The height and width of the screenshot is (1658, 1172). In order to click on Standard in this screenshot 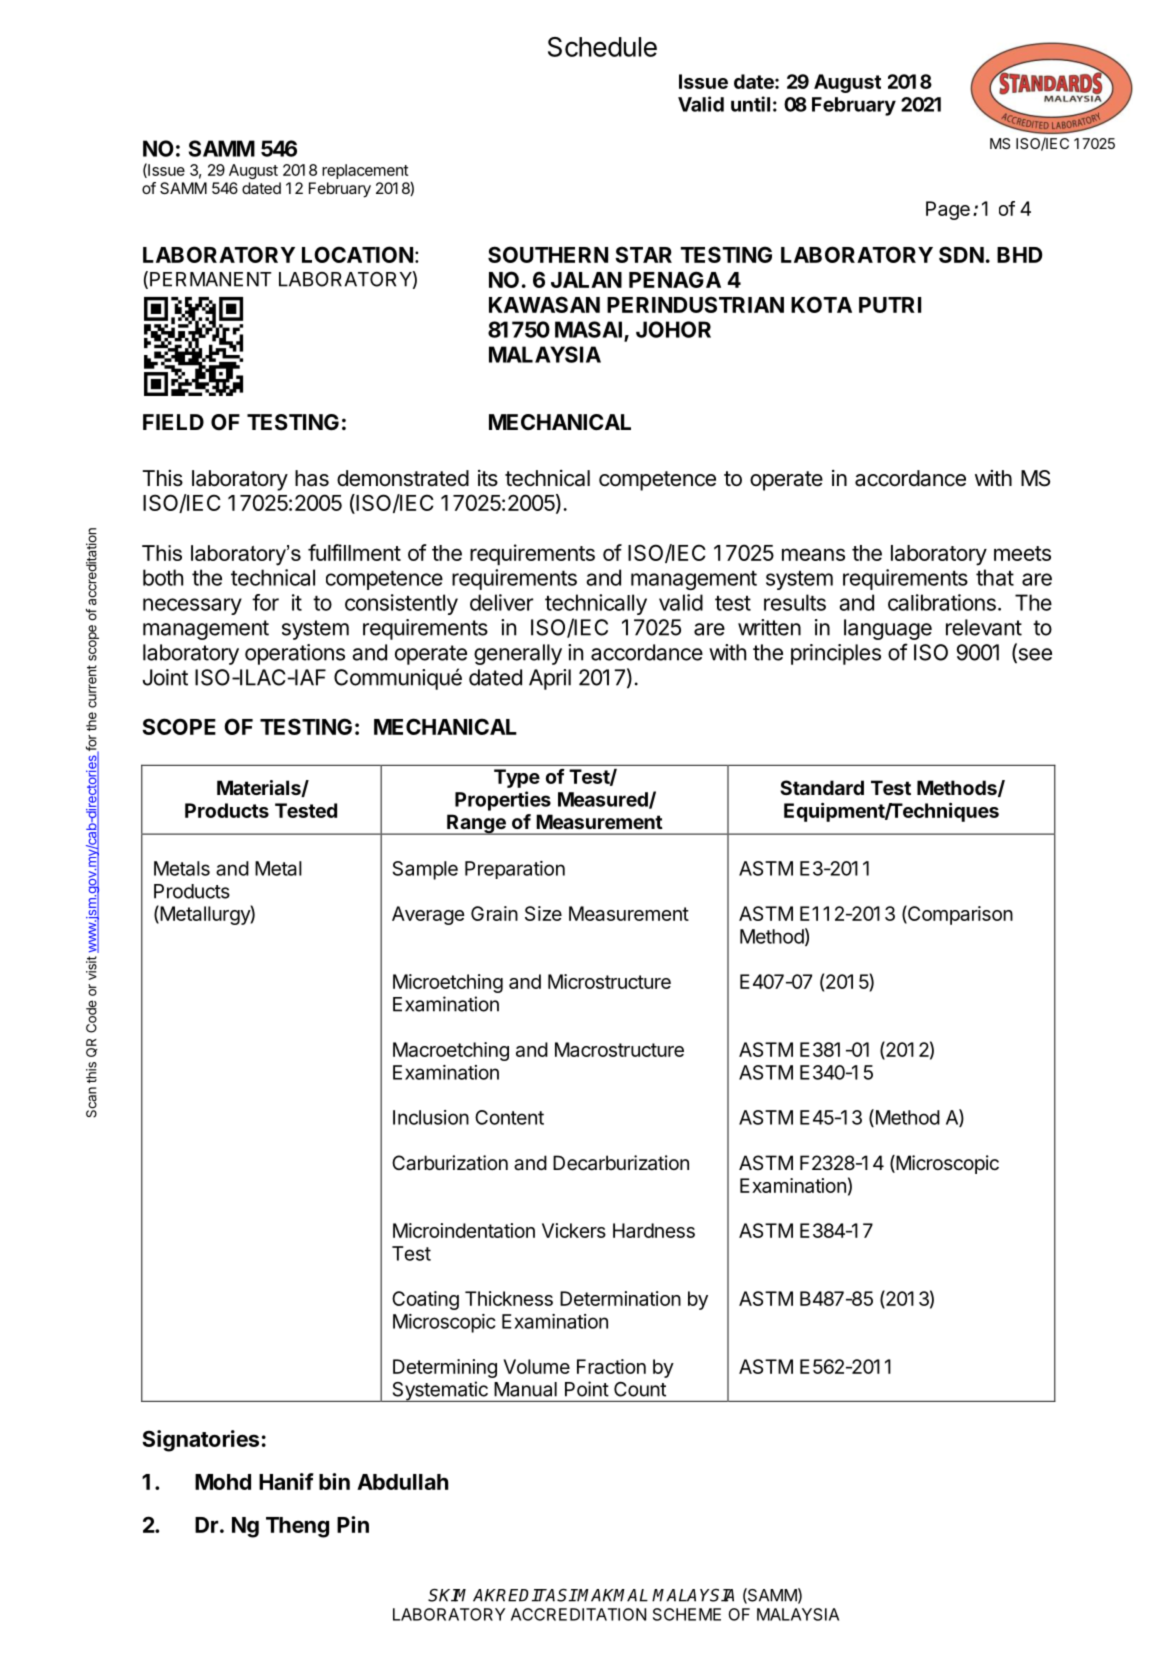, I will do `click(822, 787)`.
